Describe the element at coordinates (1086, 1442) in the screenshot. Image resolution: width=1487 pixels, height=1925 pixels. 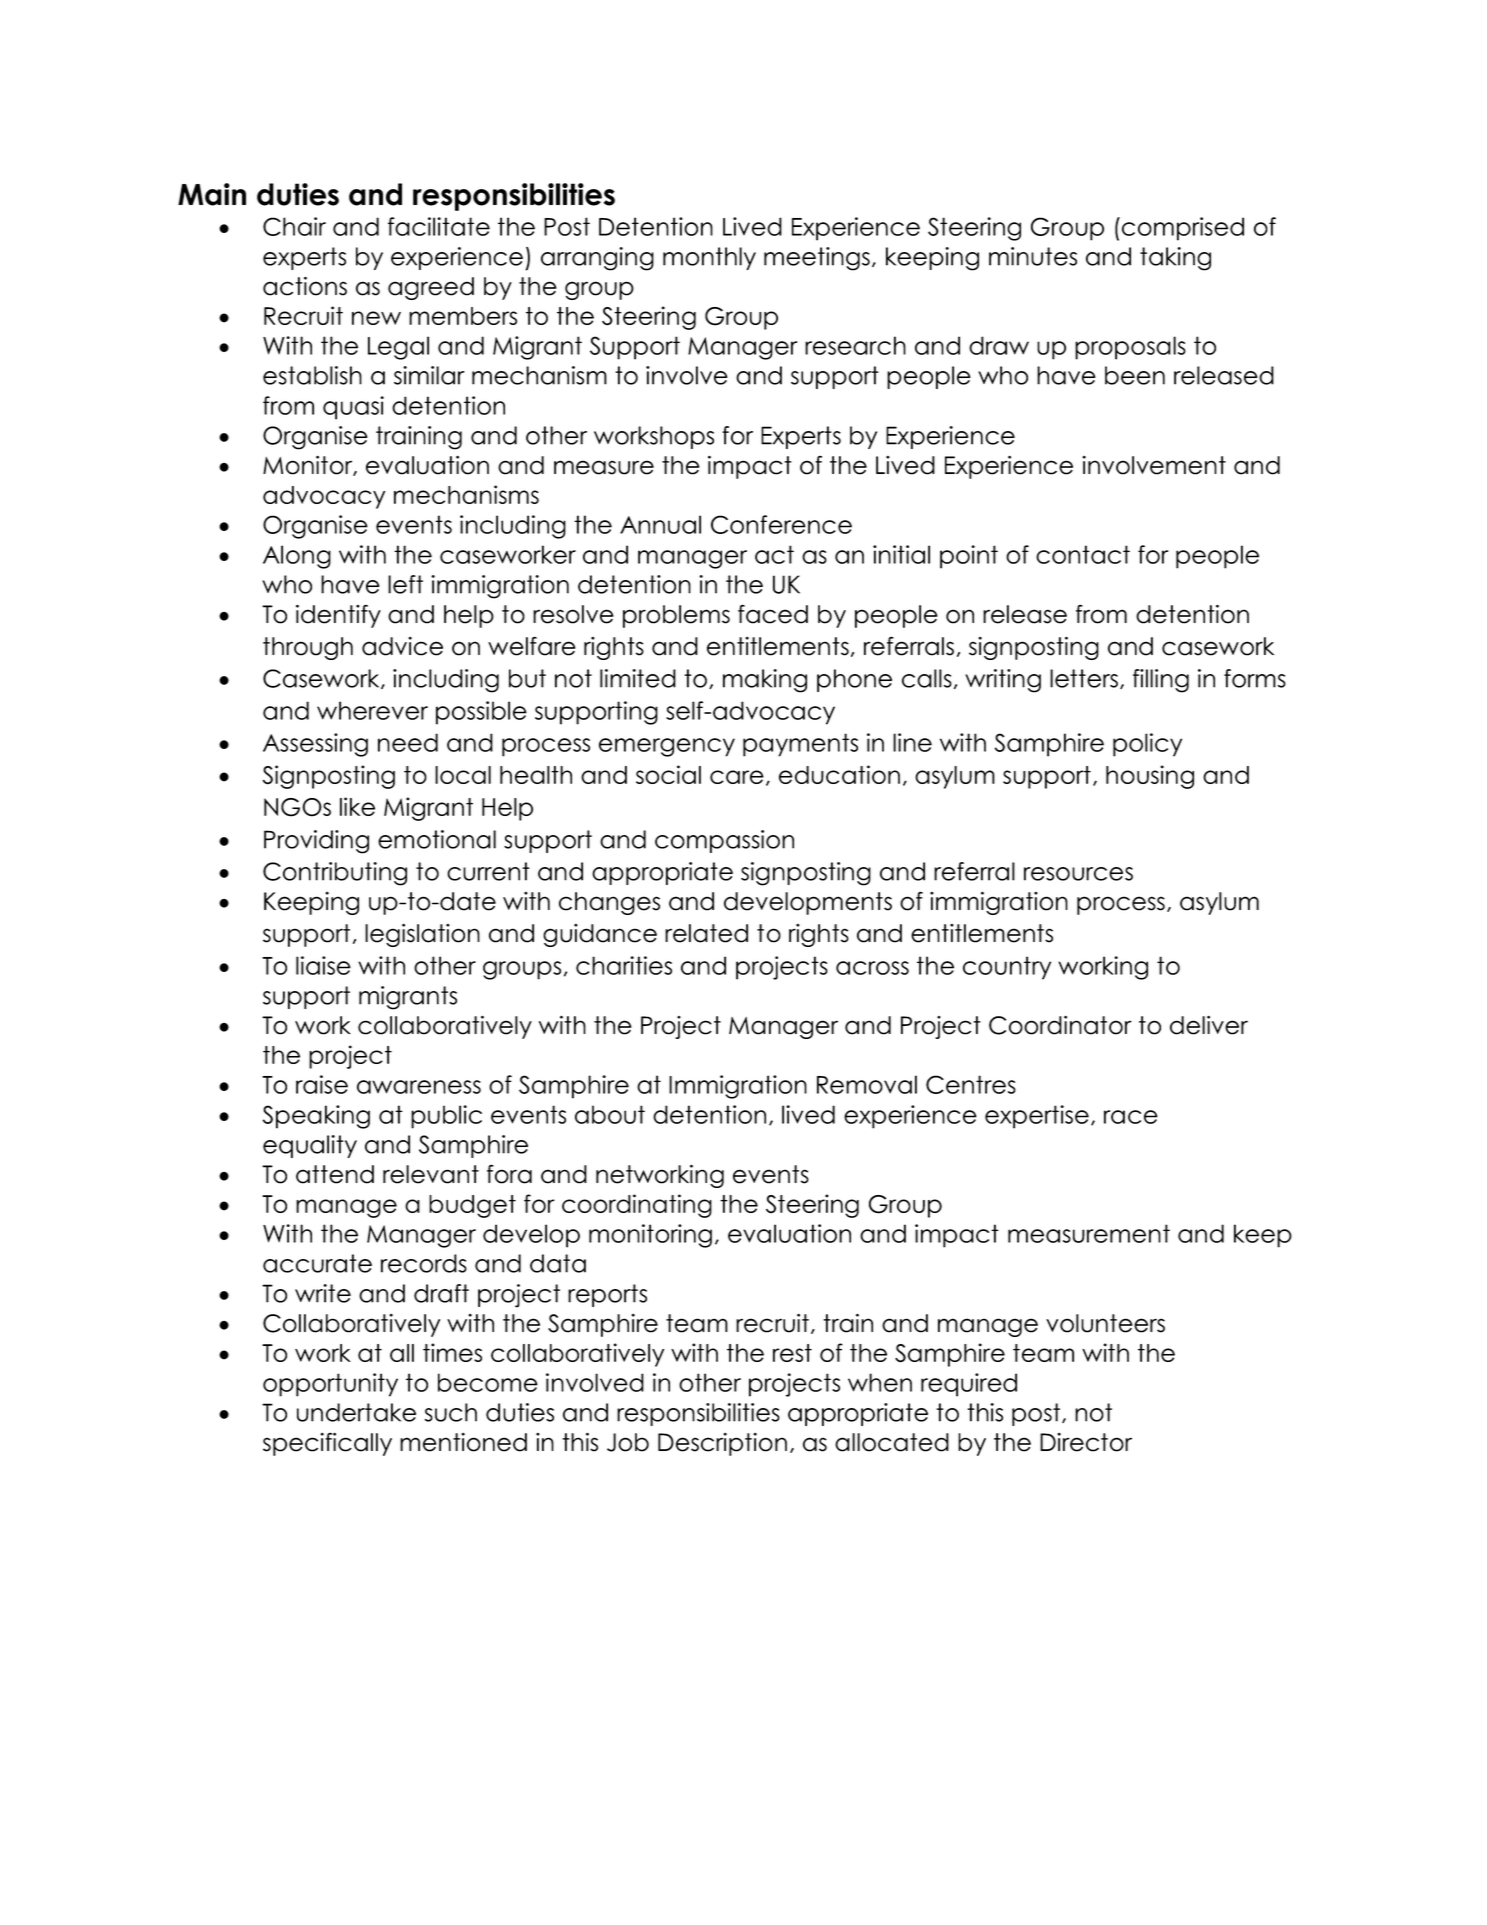
I see `Director` at that location.
